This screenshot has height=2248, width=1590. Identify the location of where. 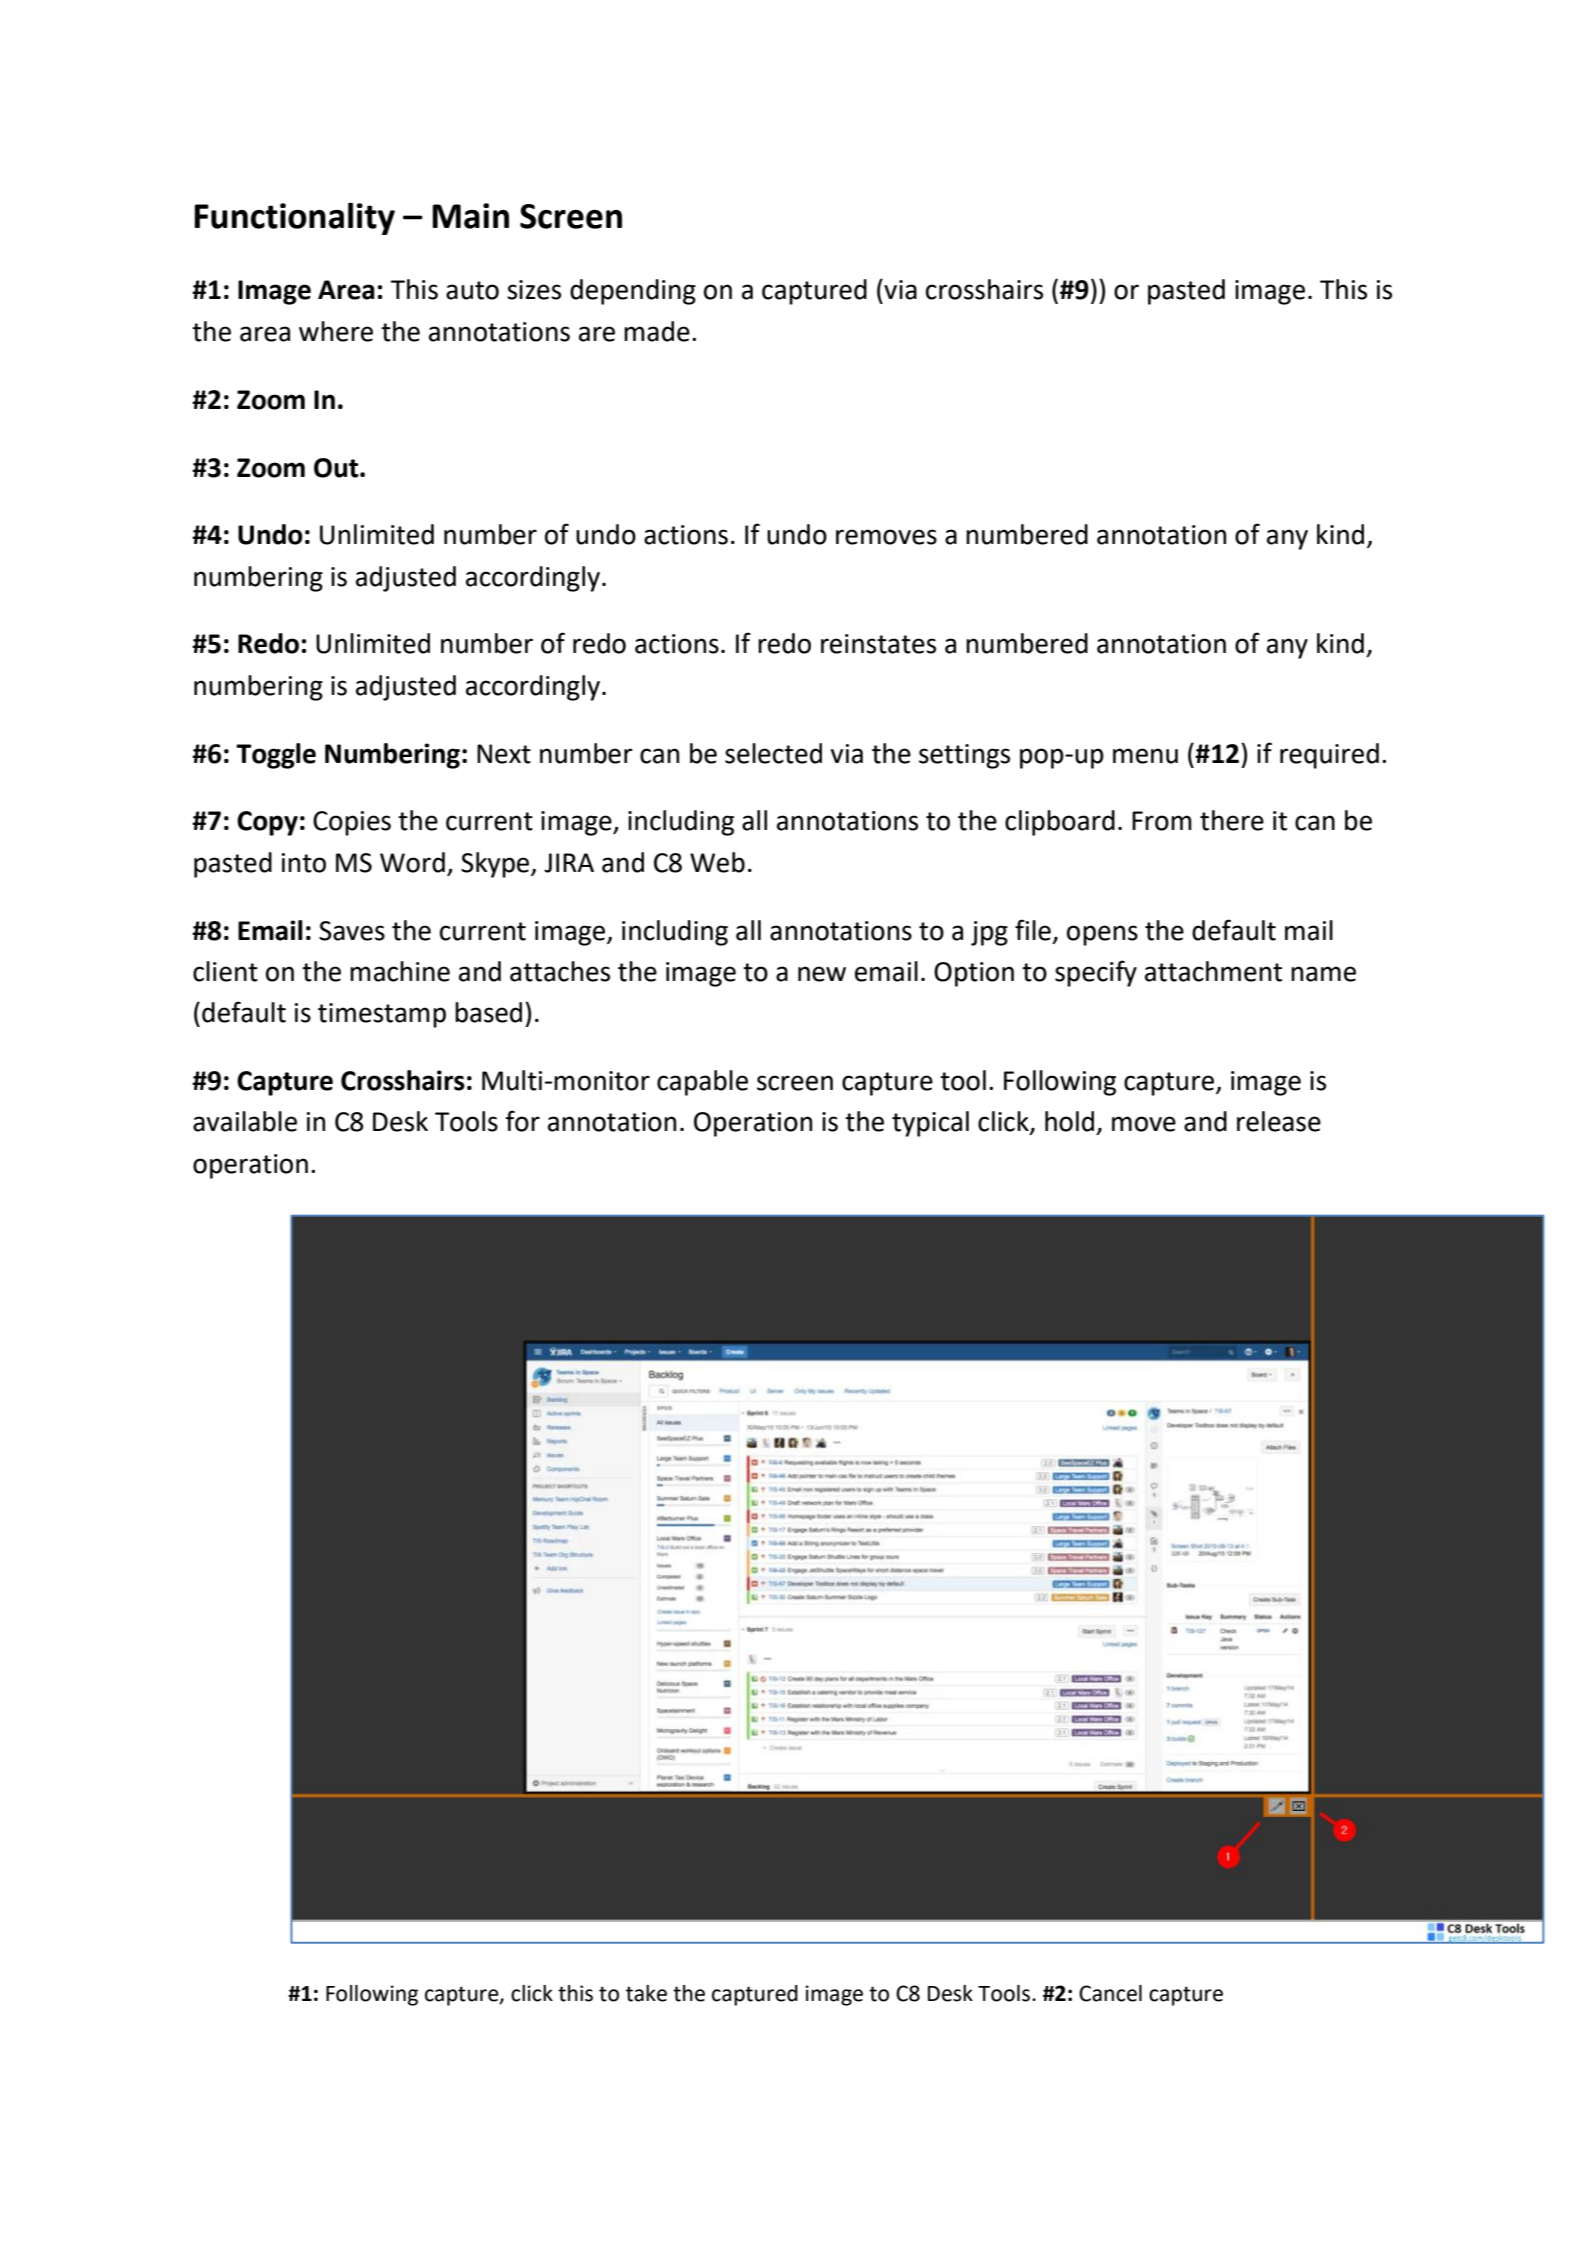
(336, 331).
